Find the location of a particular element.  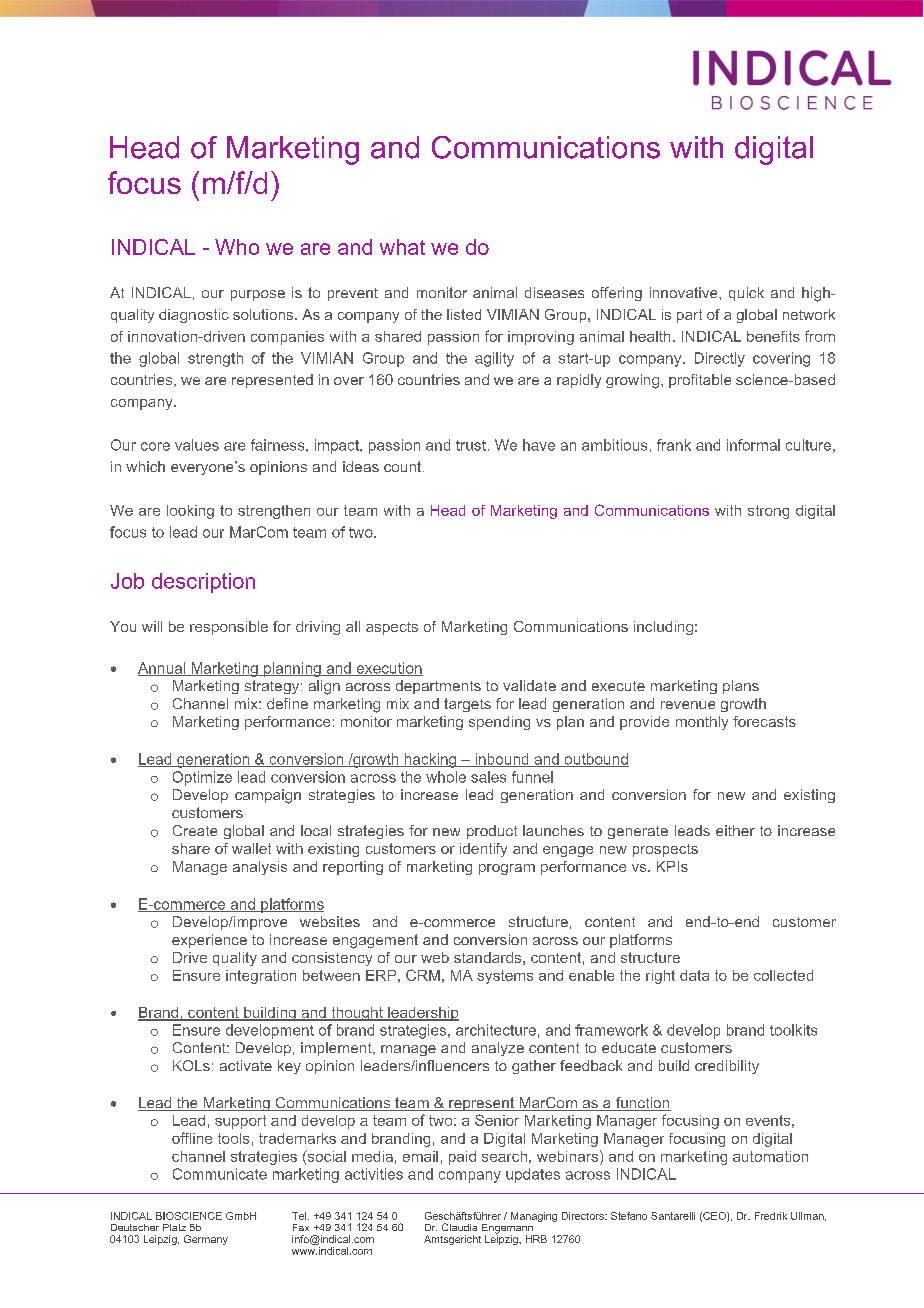

Claudia is located at coordinates (459, 1227).
